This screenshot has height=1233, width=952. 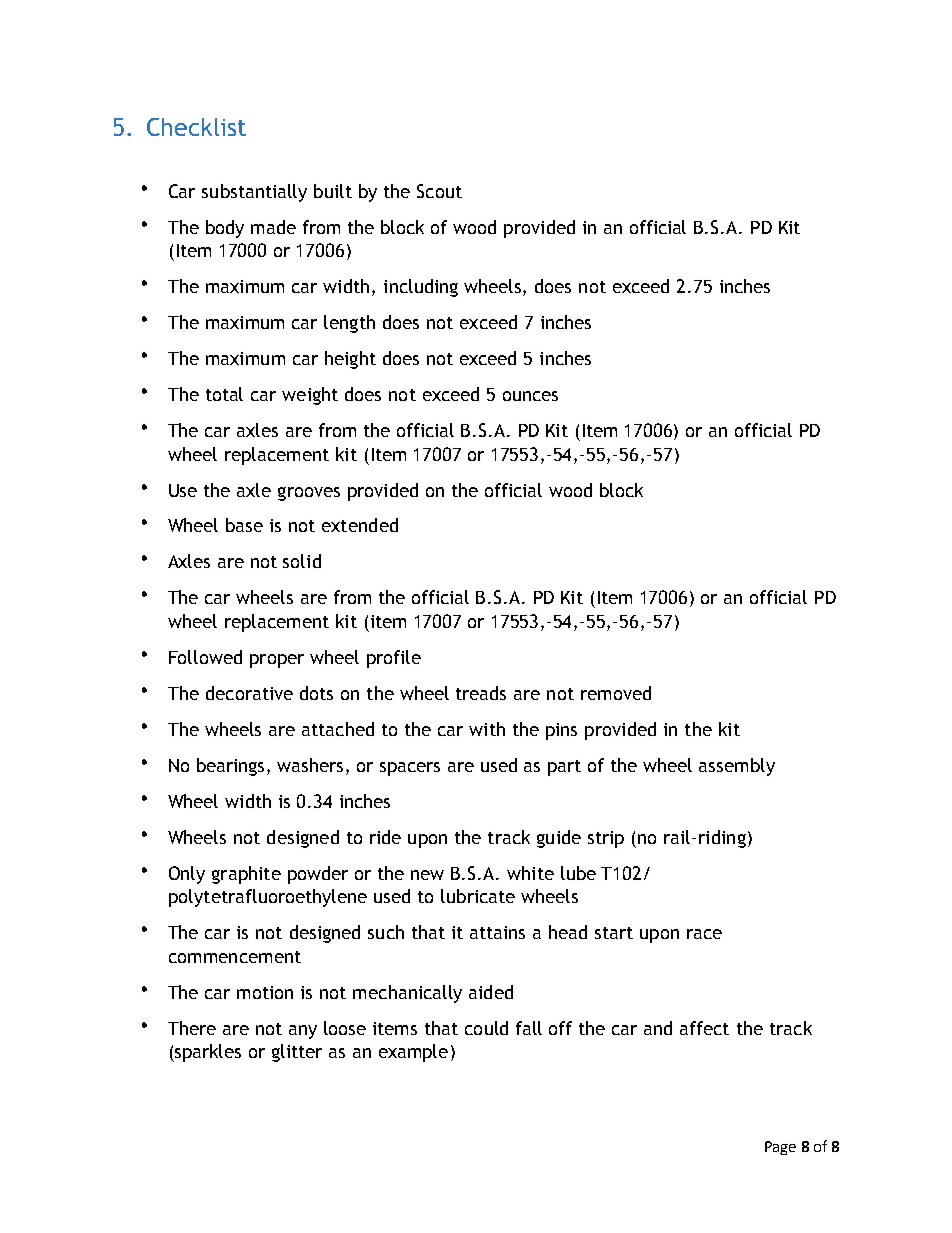 I want to click on glitter, so click(x=297, y=1053).
